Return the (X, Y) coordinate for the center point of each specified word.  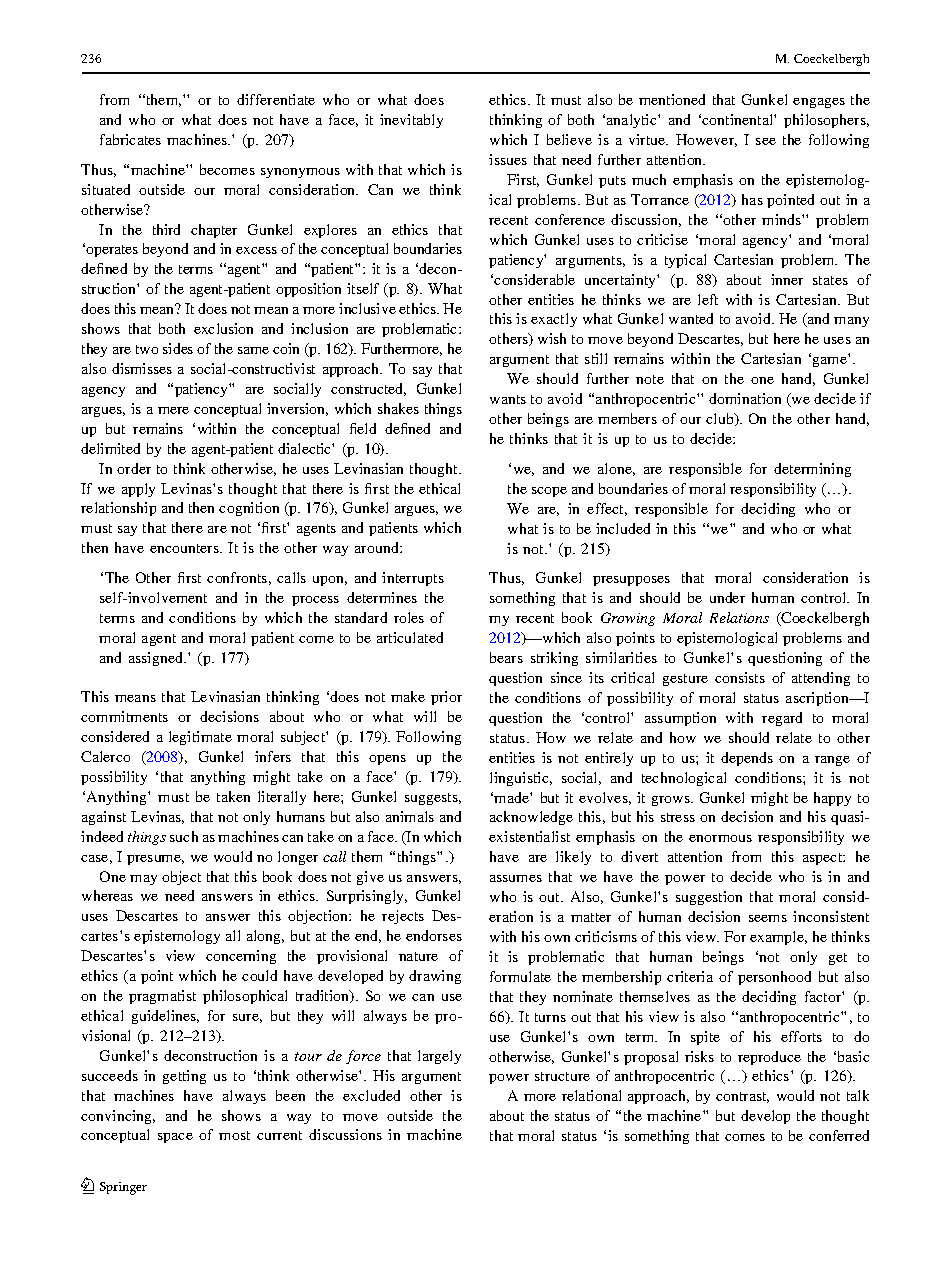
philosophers (826, 121)
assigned (157, 659)
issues (508, 159)
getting (184, 1077)
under (727, 597)
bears (506, 657)
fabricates (130, 139)
